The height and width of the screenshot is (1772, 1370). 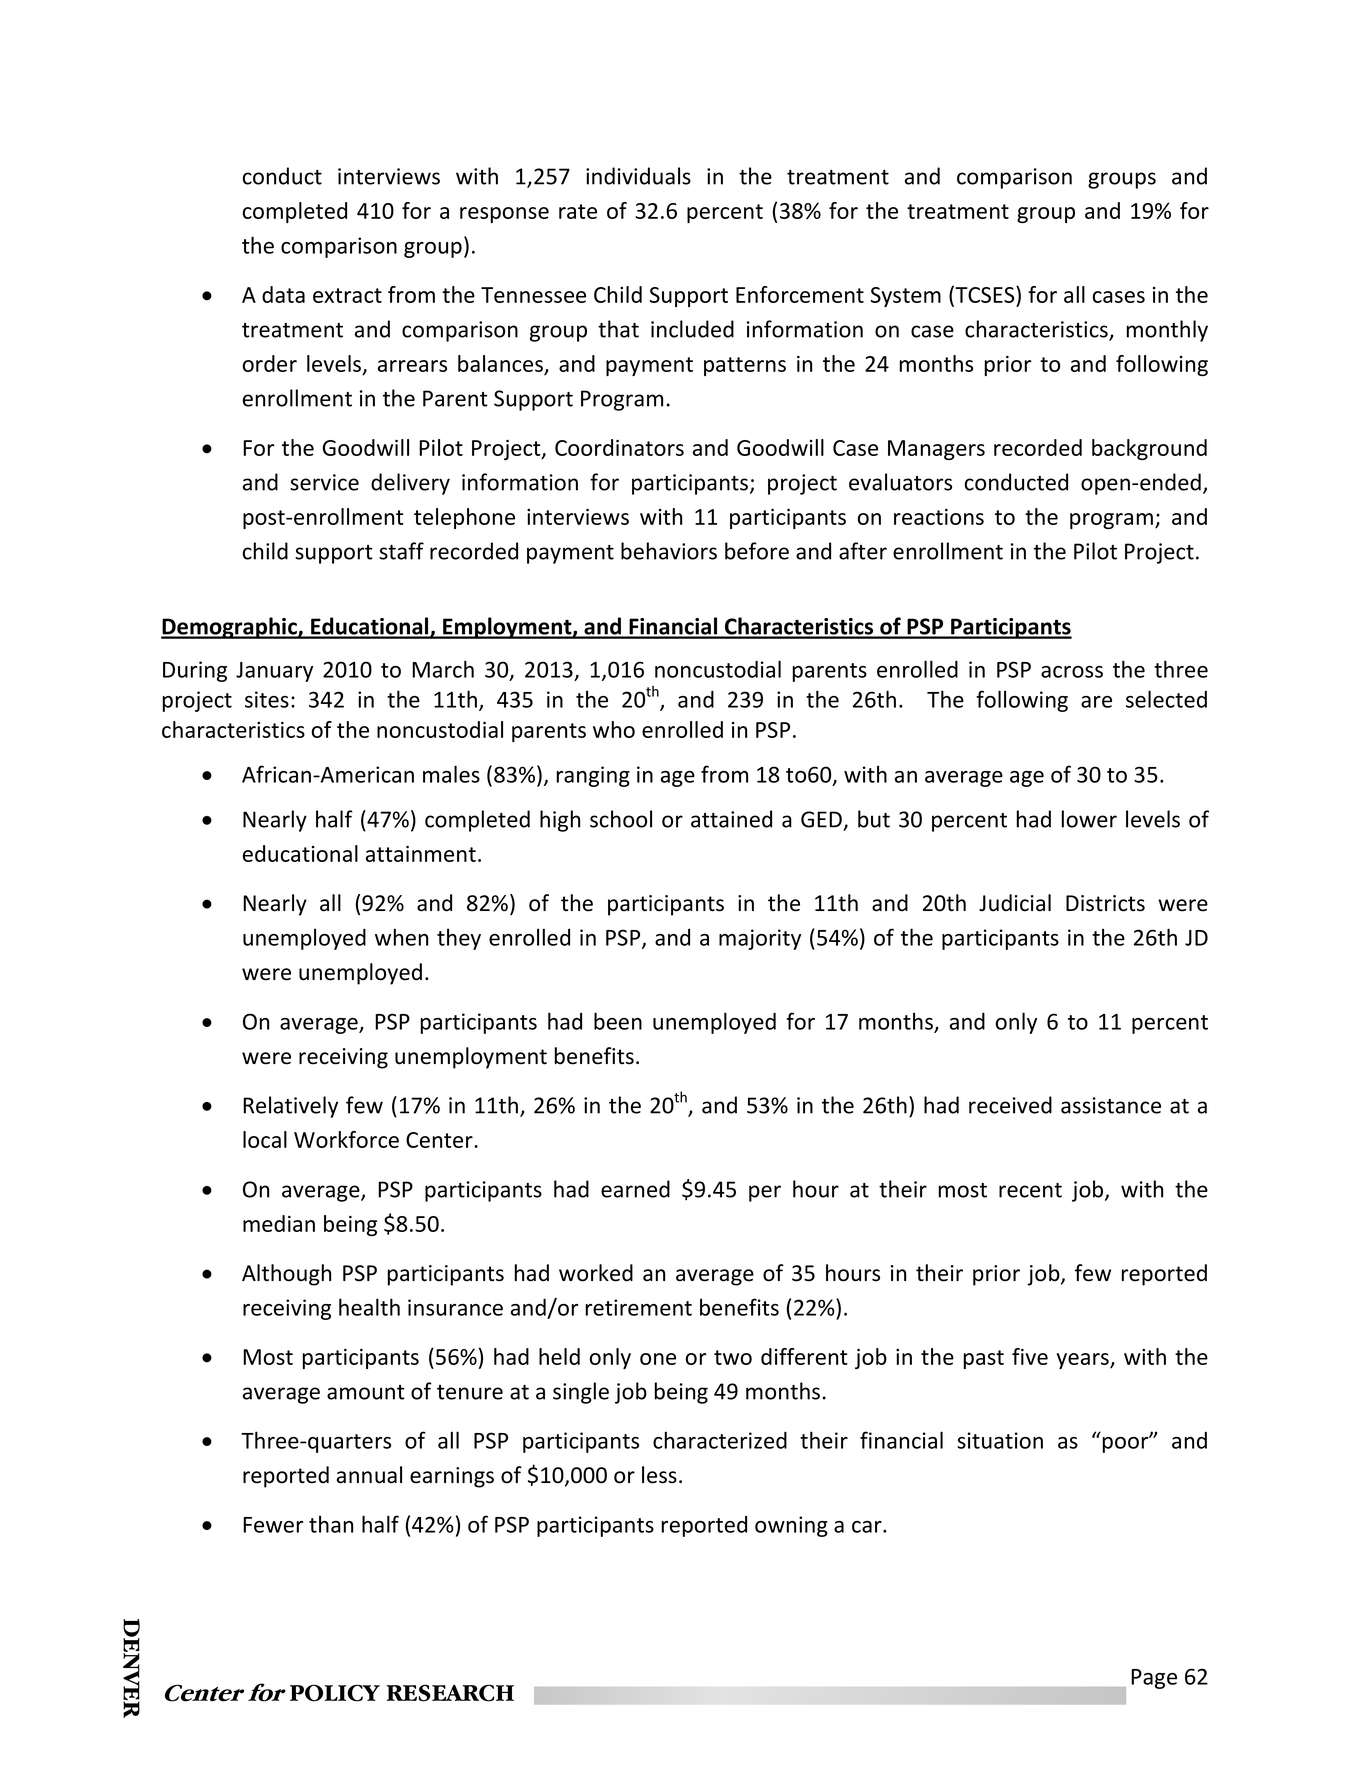 What do you see at coordinates (283, 294) in the screenshot?
I see `data` at bounding box center [283, 294].
